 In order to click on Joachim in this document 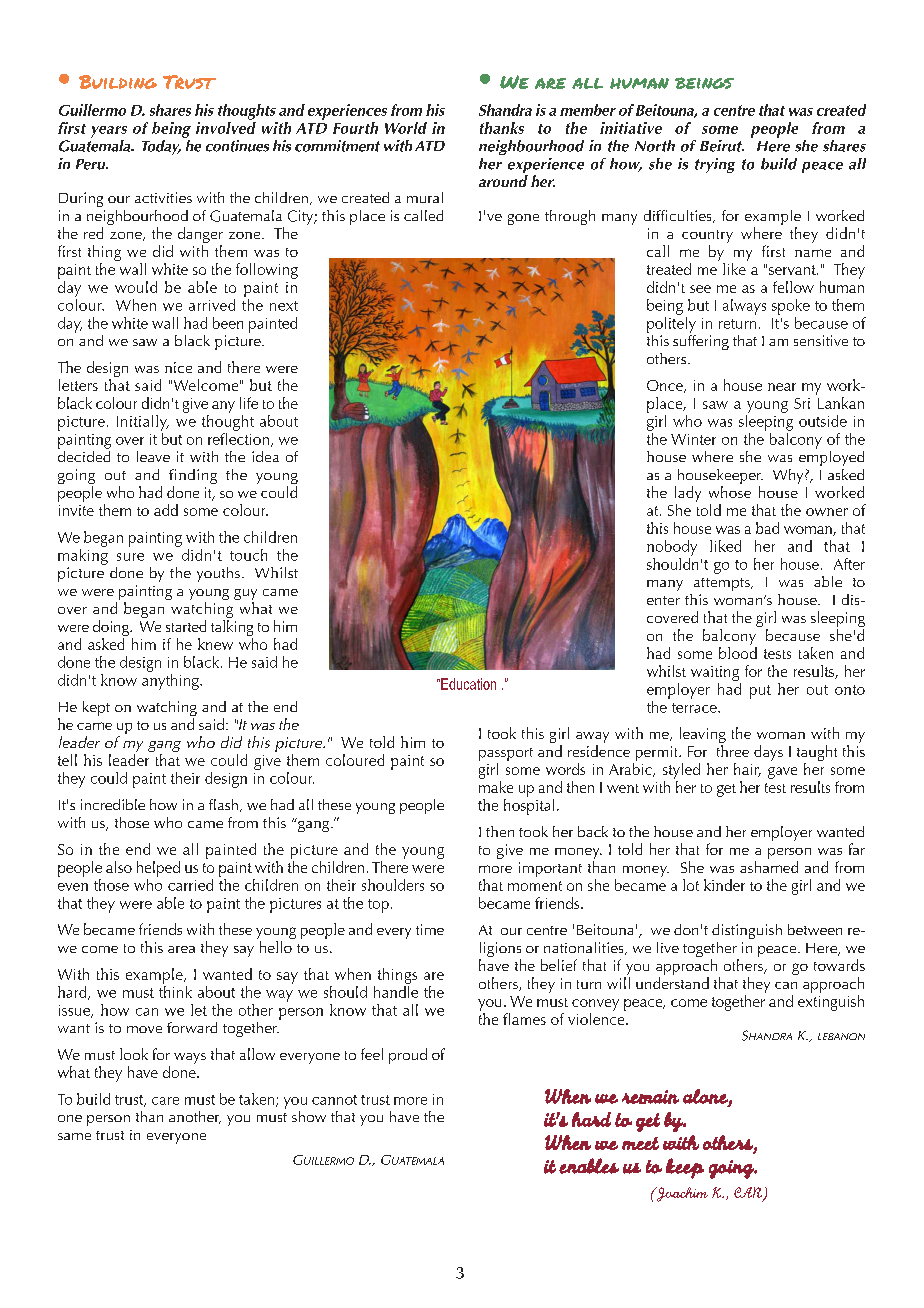, I will do `click(681, 1194)`.
